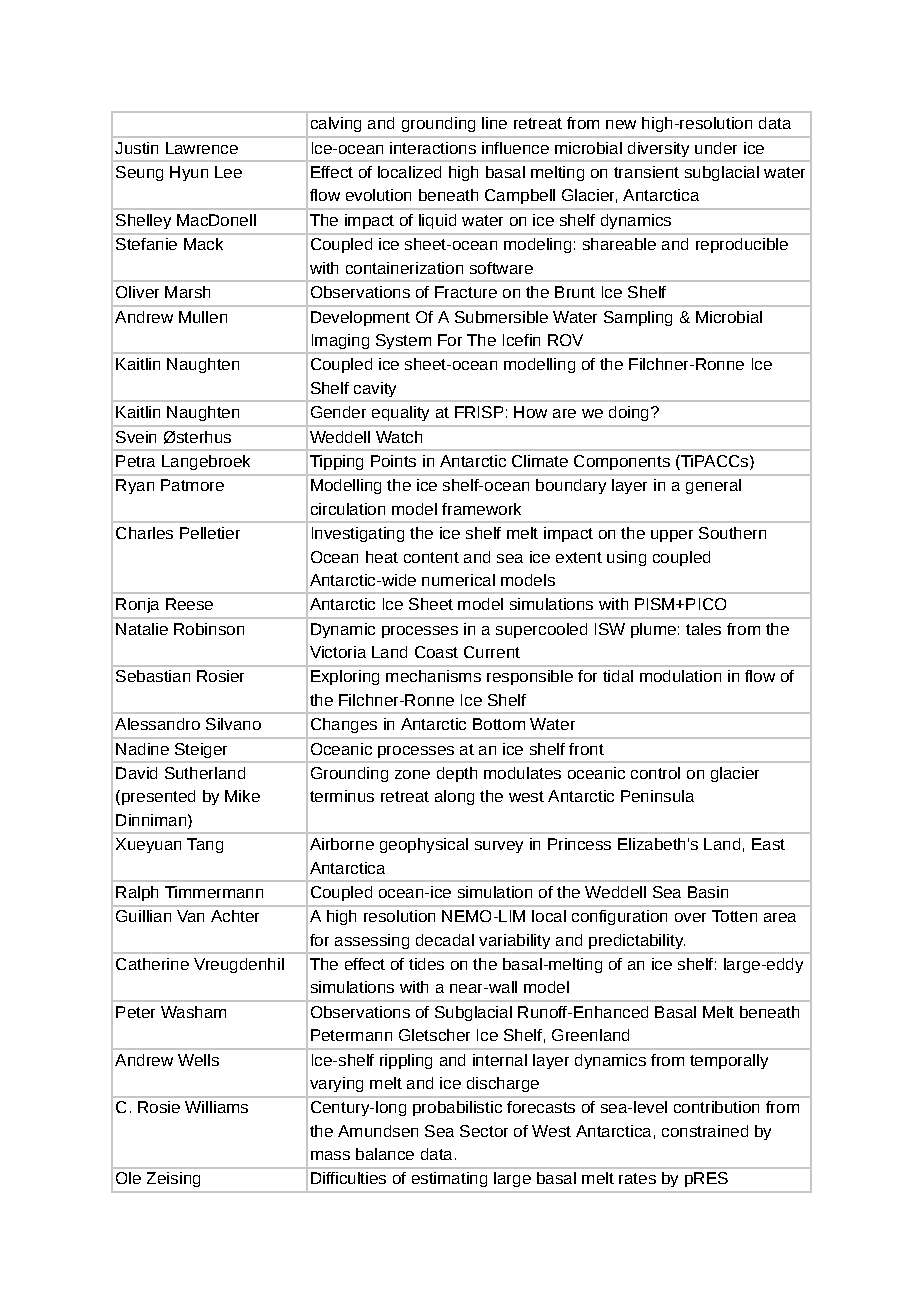  What do you see at coordinates (202, 148) in the screenshot?
I see `Lawrence` at bounding box center [202, 148].
